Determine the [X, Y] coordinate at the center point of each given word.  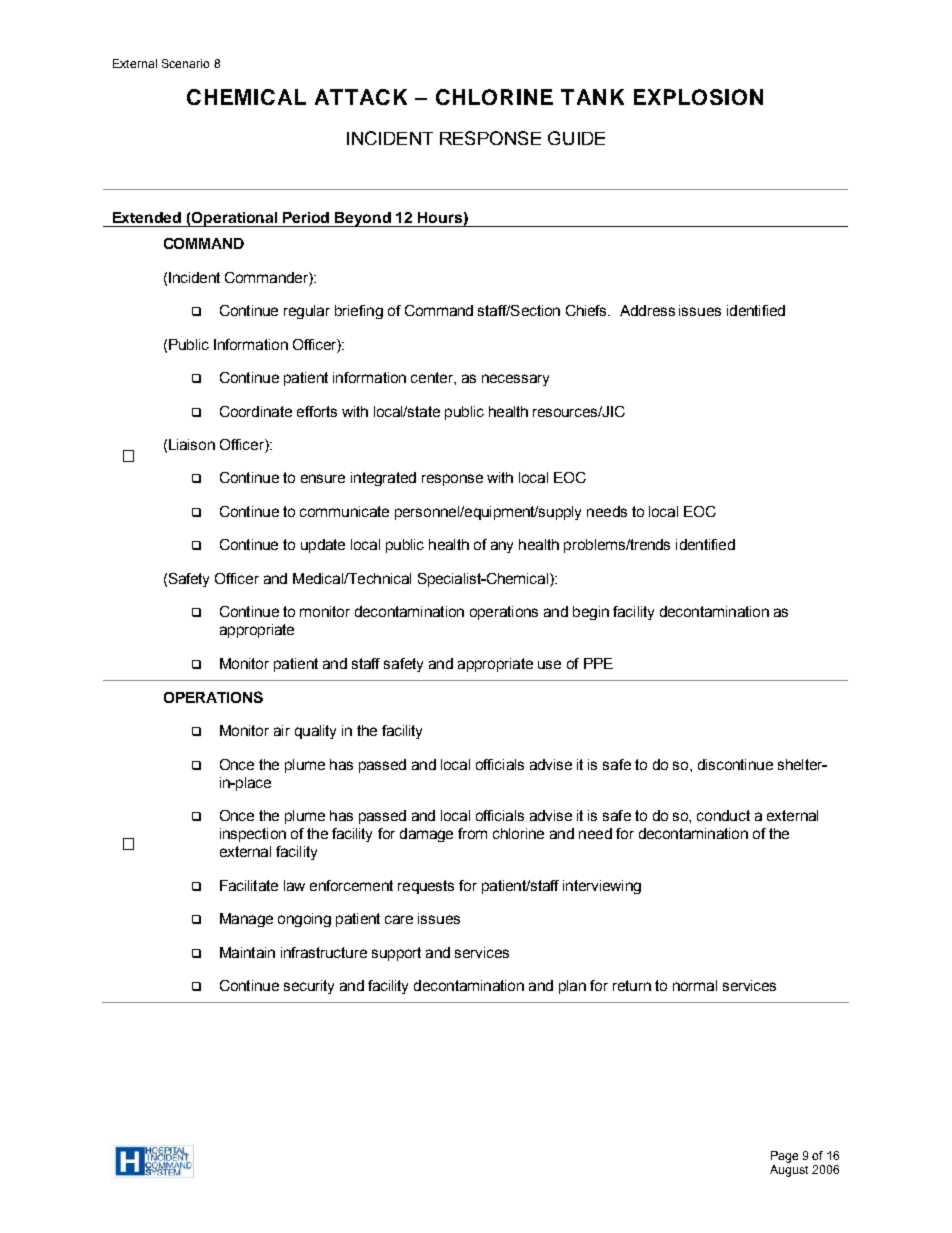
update [323, 546]
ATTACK [361, 97]
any [502, 547]
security [309, 987]
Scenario [185, 63]
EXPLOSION [698, 97]
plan [572, 987]
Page [784, 1157]
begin [591, 613]
